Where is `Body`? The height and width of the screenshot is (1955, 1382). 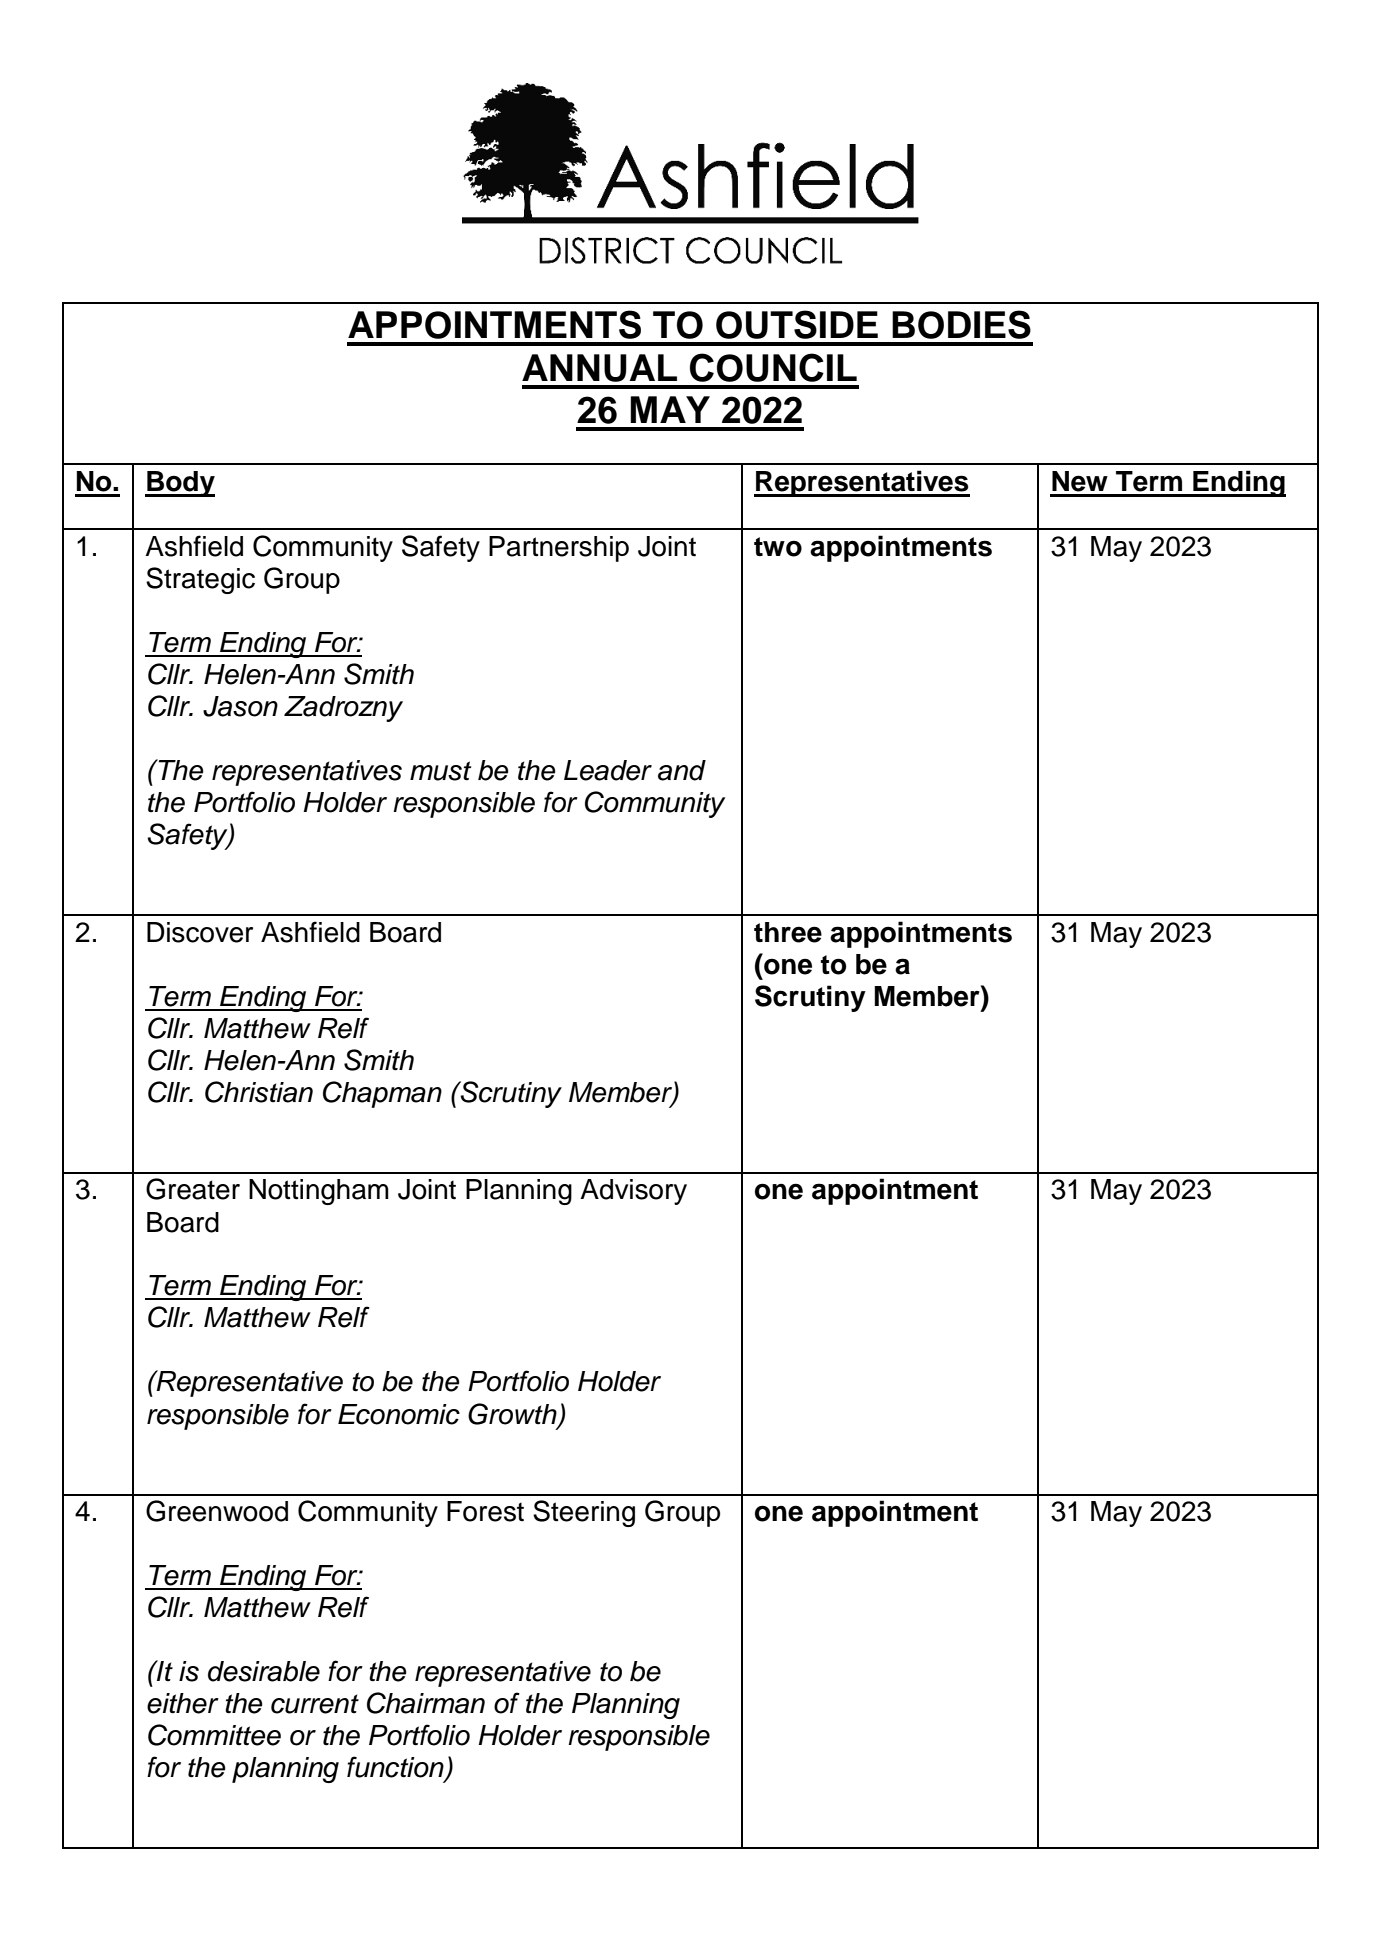 Body is located at coordinates (180, 484).
